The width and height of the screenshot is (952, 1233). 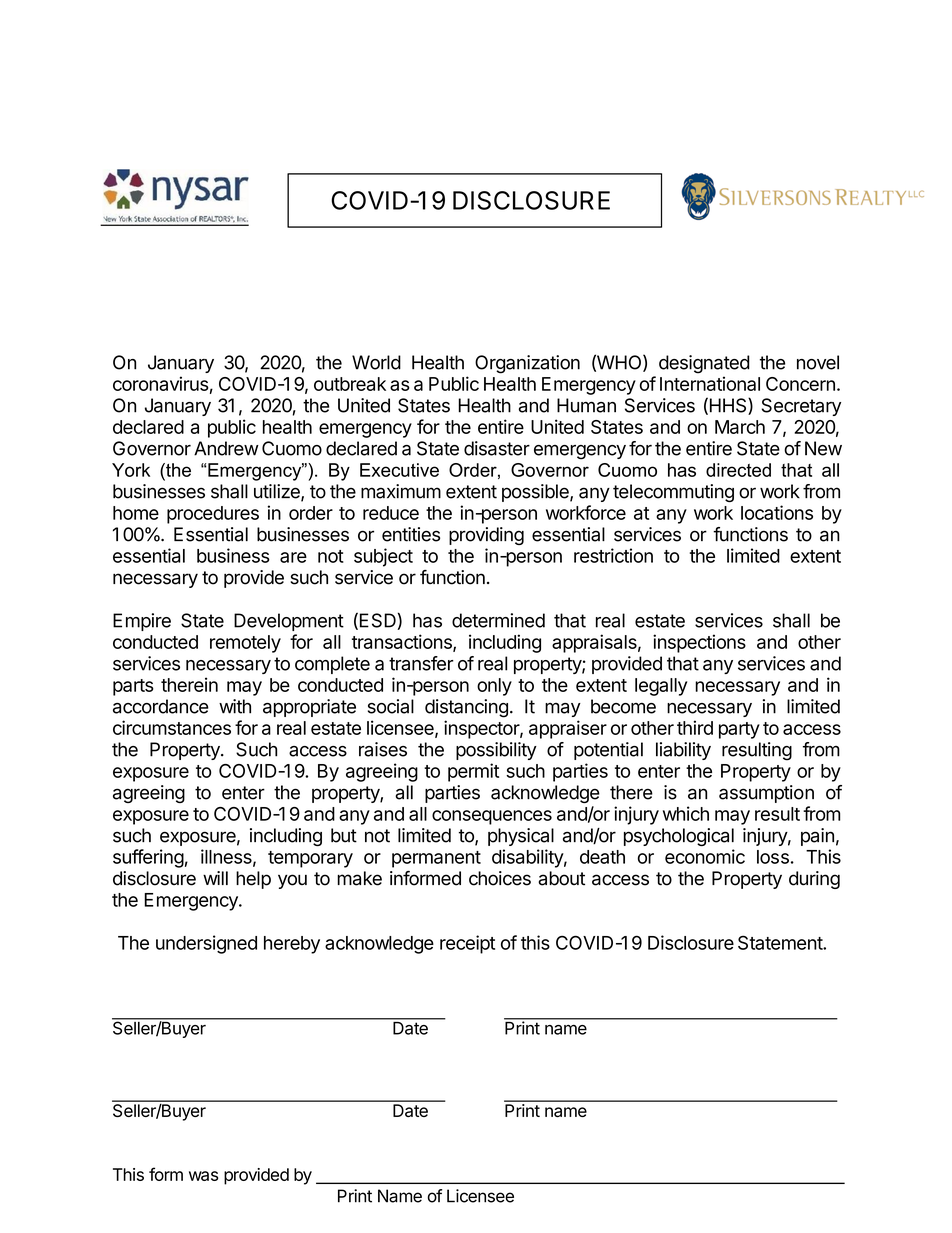 I want to click on party, so click(x=739, y=730).
